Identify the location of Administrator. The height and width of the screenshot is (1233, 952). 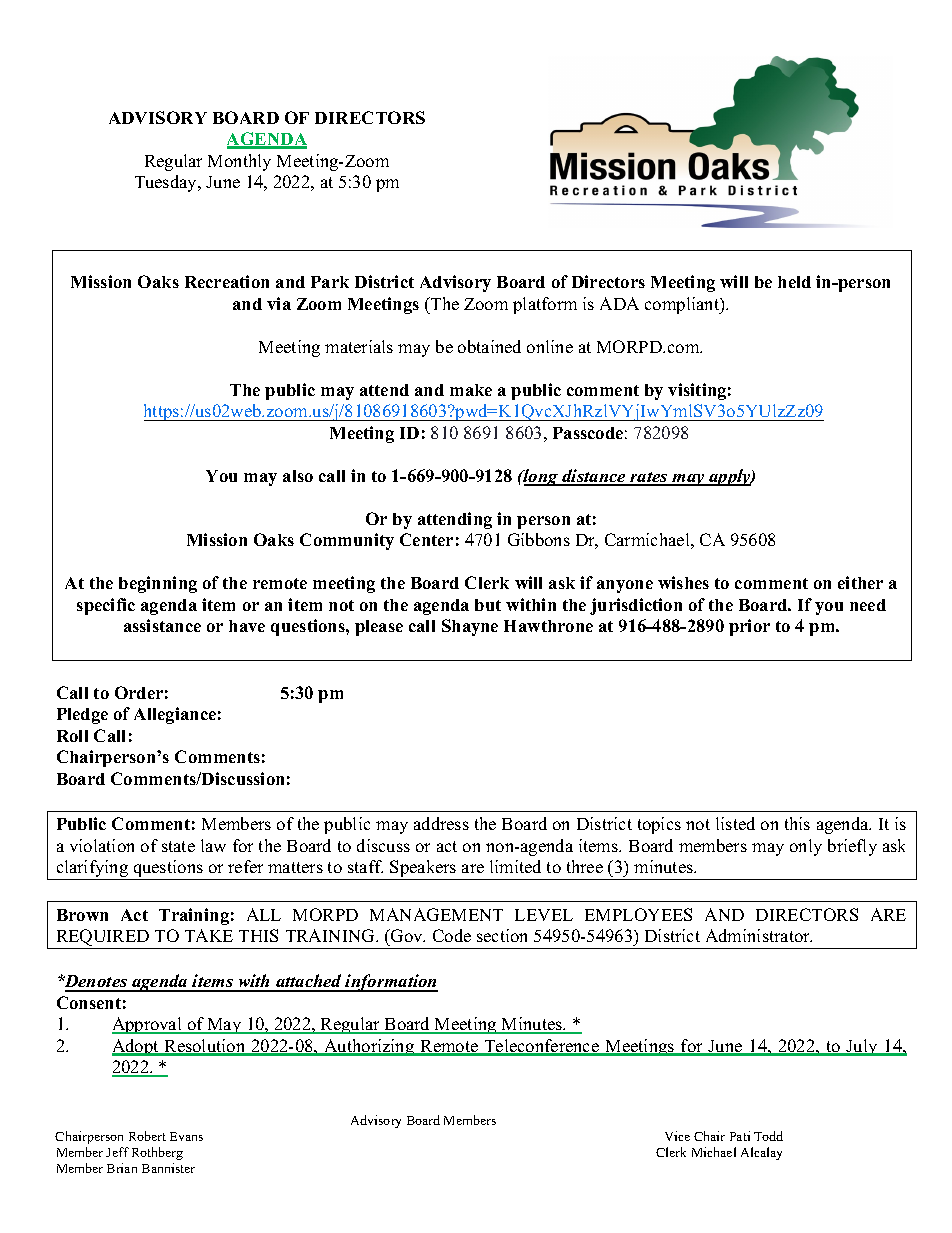
(759, 935).
